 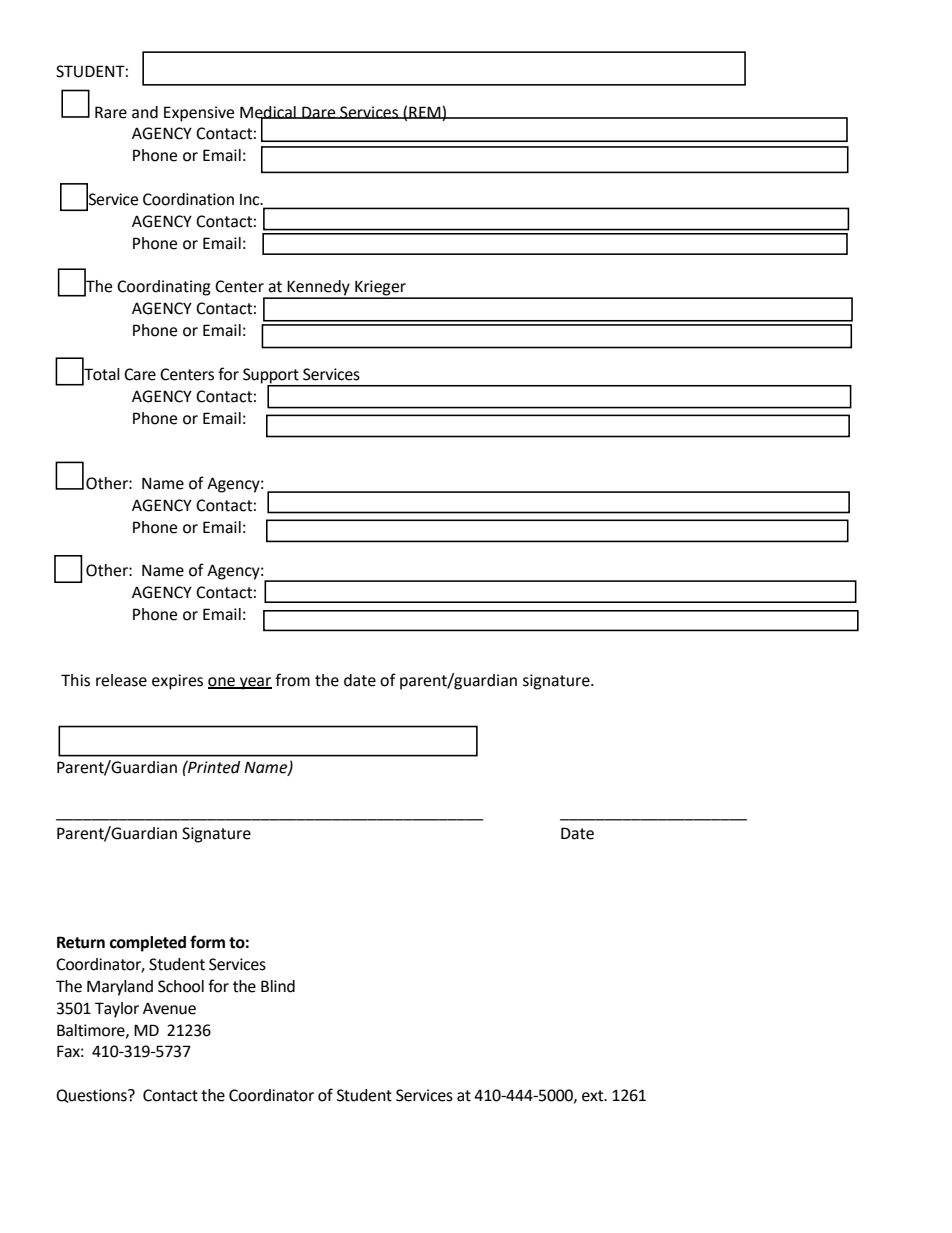 What do you see at coordinates (319, 112) in the document?
I see `Dare` at bounding box center [319, 112].
